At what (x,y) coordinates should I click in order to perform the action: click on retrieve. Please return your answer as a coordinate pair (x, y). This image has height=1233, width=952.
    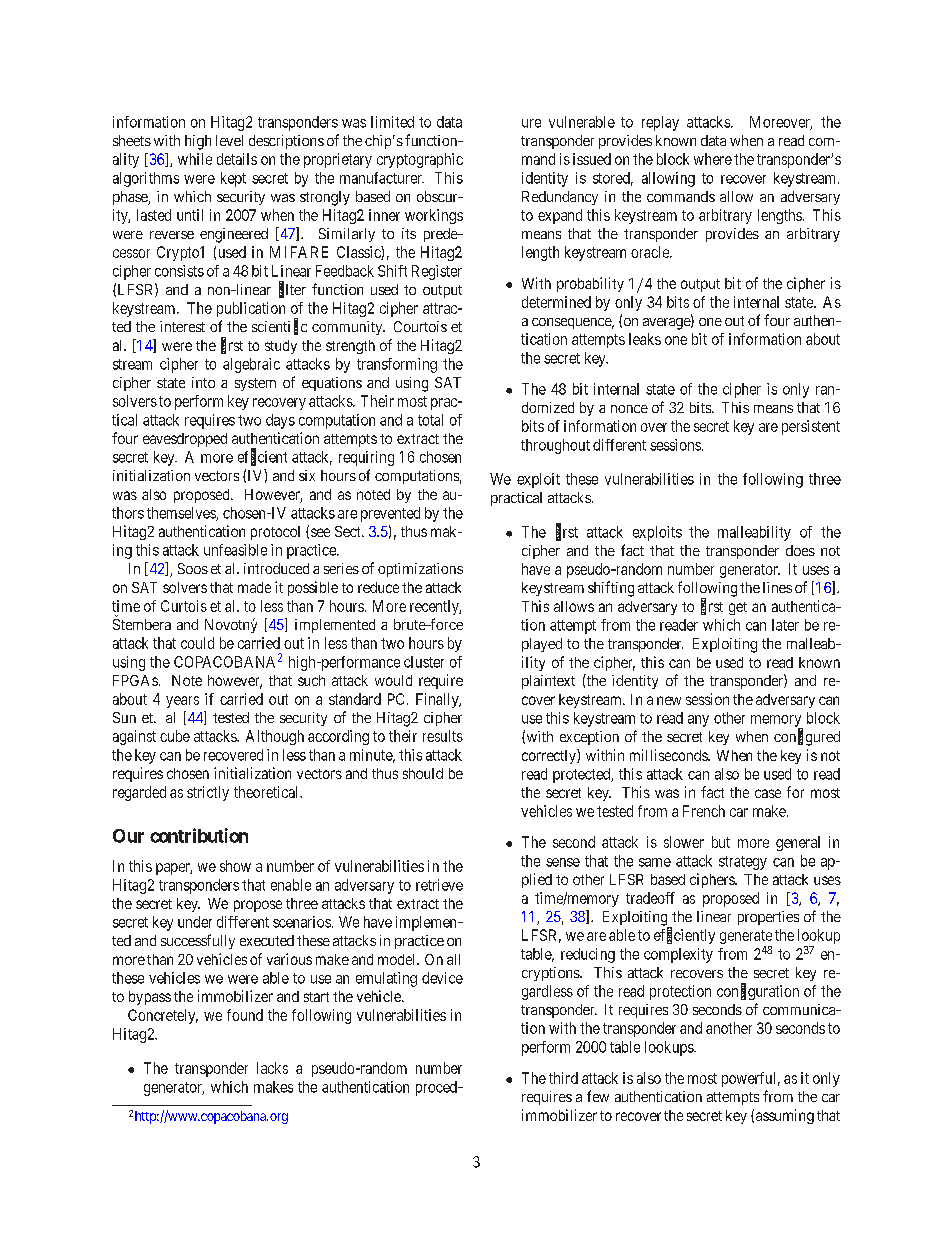
    Looking at the image, I should click on (439, 885).
